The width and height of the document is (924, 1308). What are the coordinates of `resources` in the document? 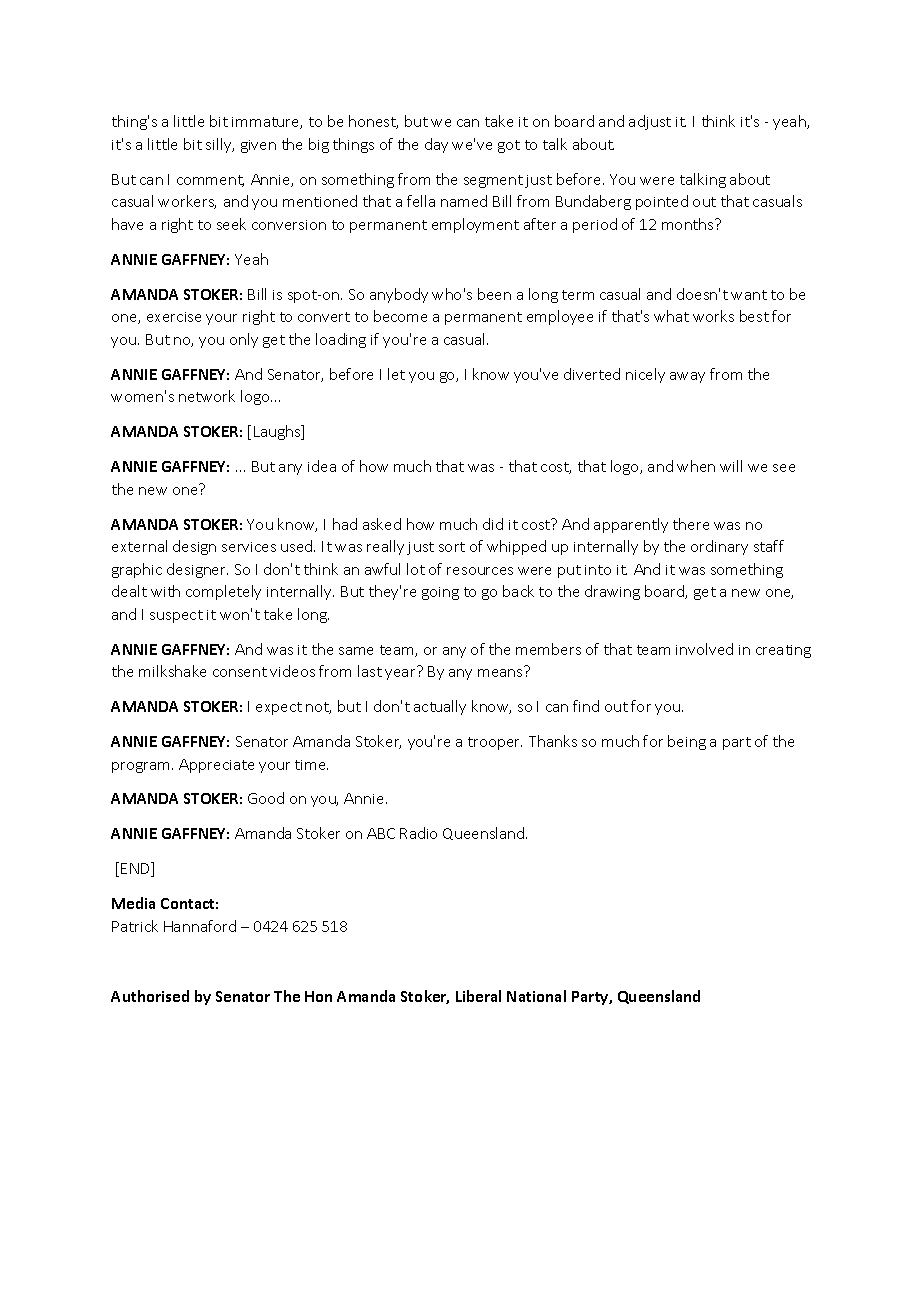 It's located at (480, 571).
